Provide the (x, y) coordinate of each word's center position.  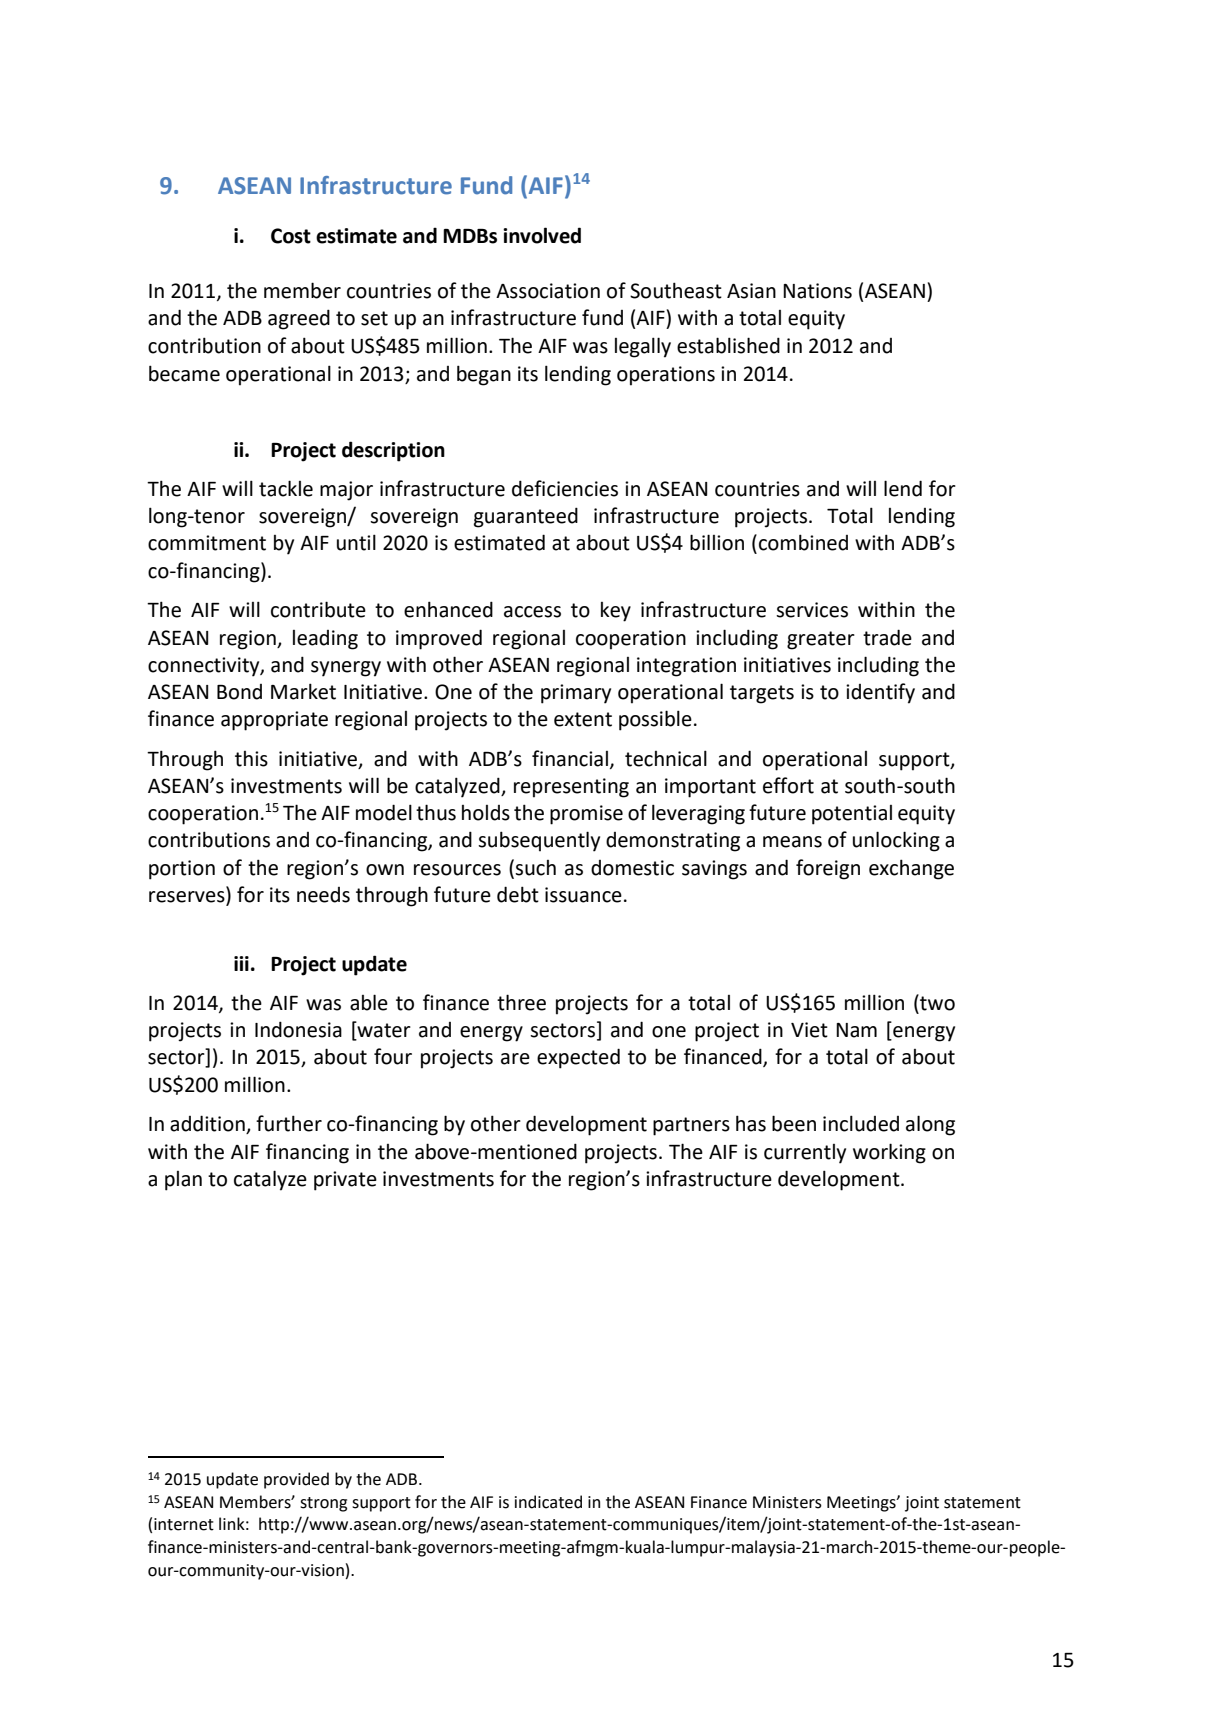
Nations (817, 291)
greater (821, 640)
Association (548, 291)
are (515, 1059)
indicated (548, 1502)
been (794, 1123)
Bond (239, 692)
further (289, 1123)
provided (296, 1480)
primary (576, 694)
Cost (291, 236)
